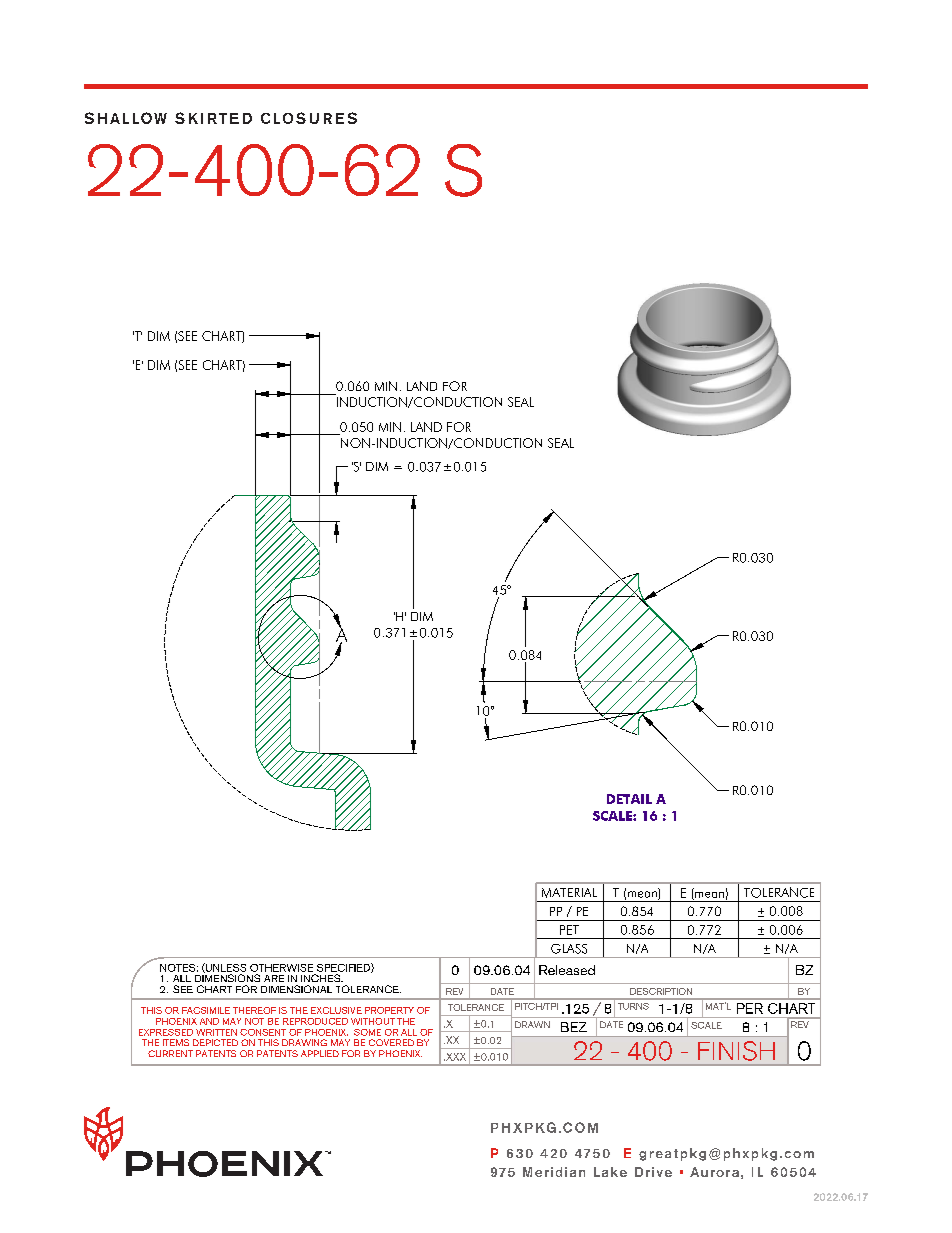 The height and width of the document is (1233, 952). Describe the element at coordinates (569, 930) in the document. I see `PET` at that location.
